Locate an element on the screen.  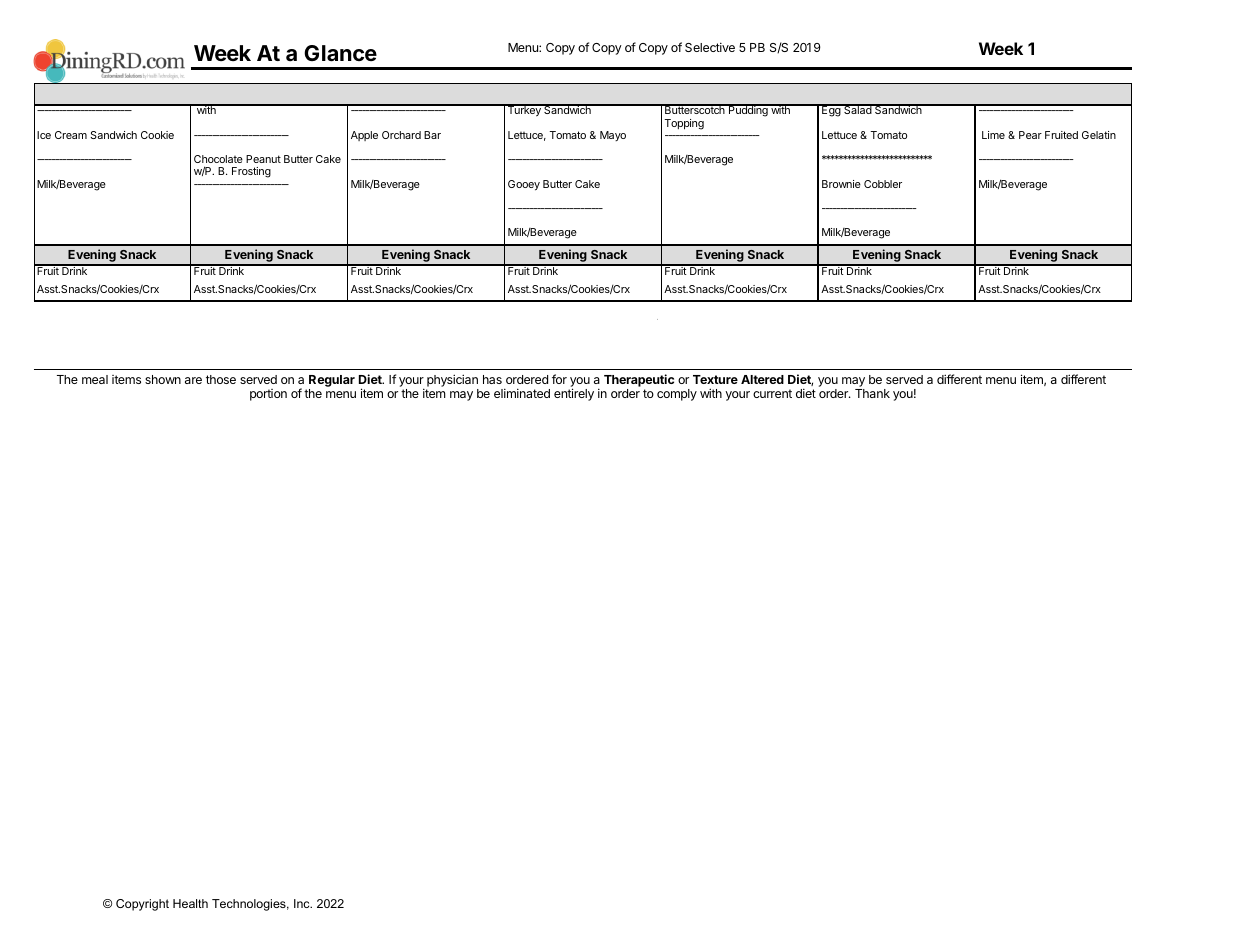
Glance is located at coordinates (340, 53).
